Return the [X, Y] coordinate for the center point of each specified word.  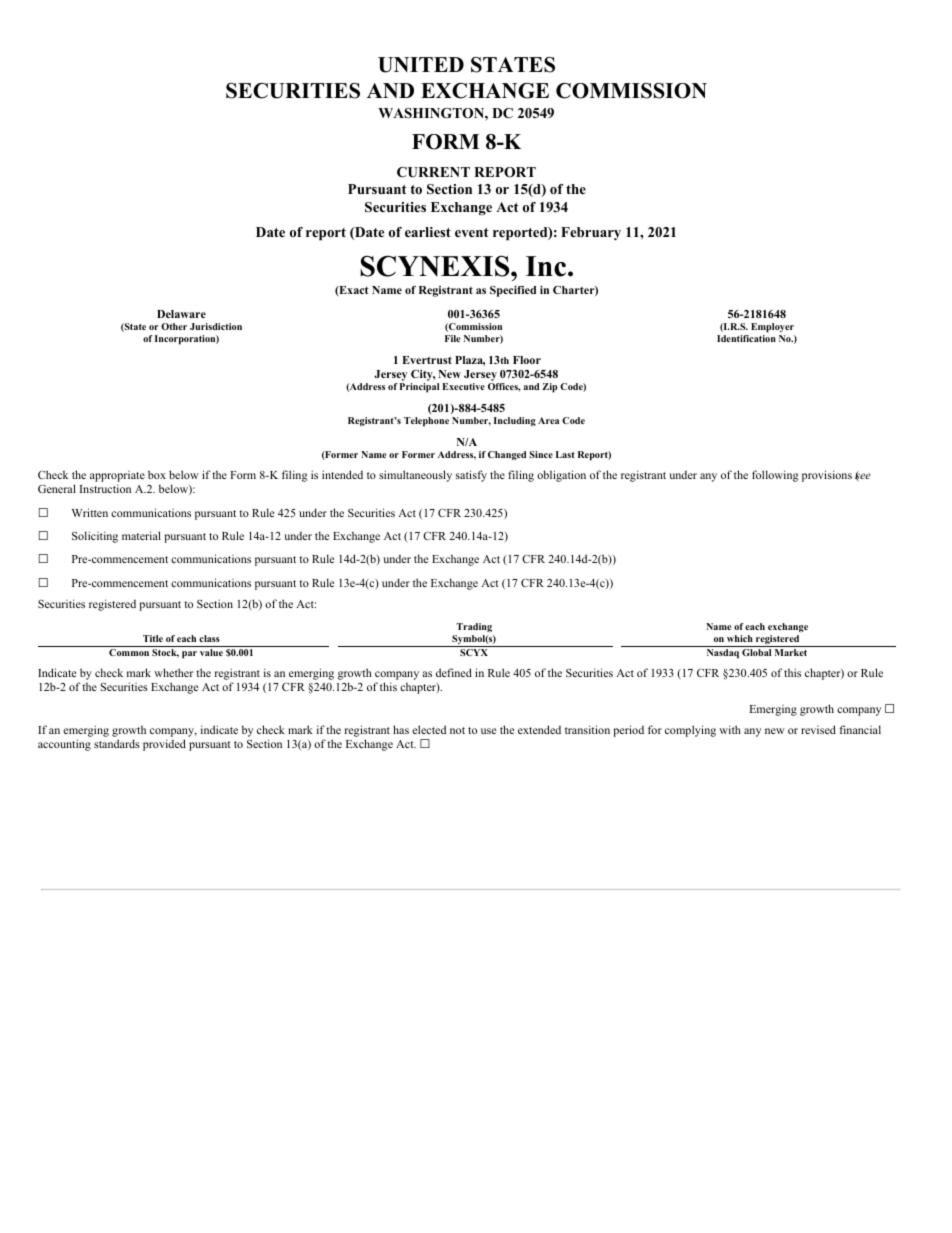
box [157, 474]
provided [164, 745]
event [472, 232]
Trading [474, 627]
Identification [746, 338]
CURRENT [433, 172]
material [141, 535]
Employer [772, 328]
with [730, 729]
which [740, 638]
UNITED [421, 65]
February [591, 233]
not [457, 730]
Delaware [181, 314]
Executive [463, 386]
